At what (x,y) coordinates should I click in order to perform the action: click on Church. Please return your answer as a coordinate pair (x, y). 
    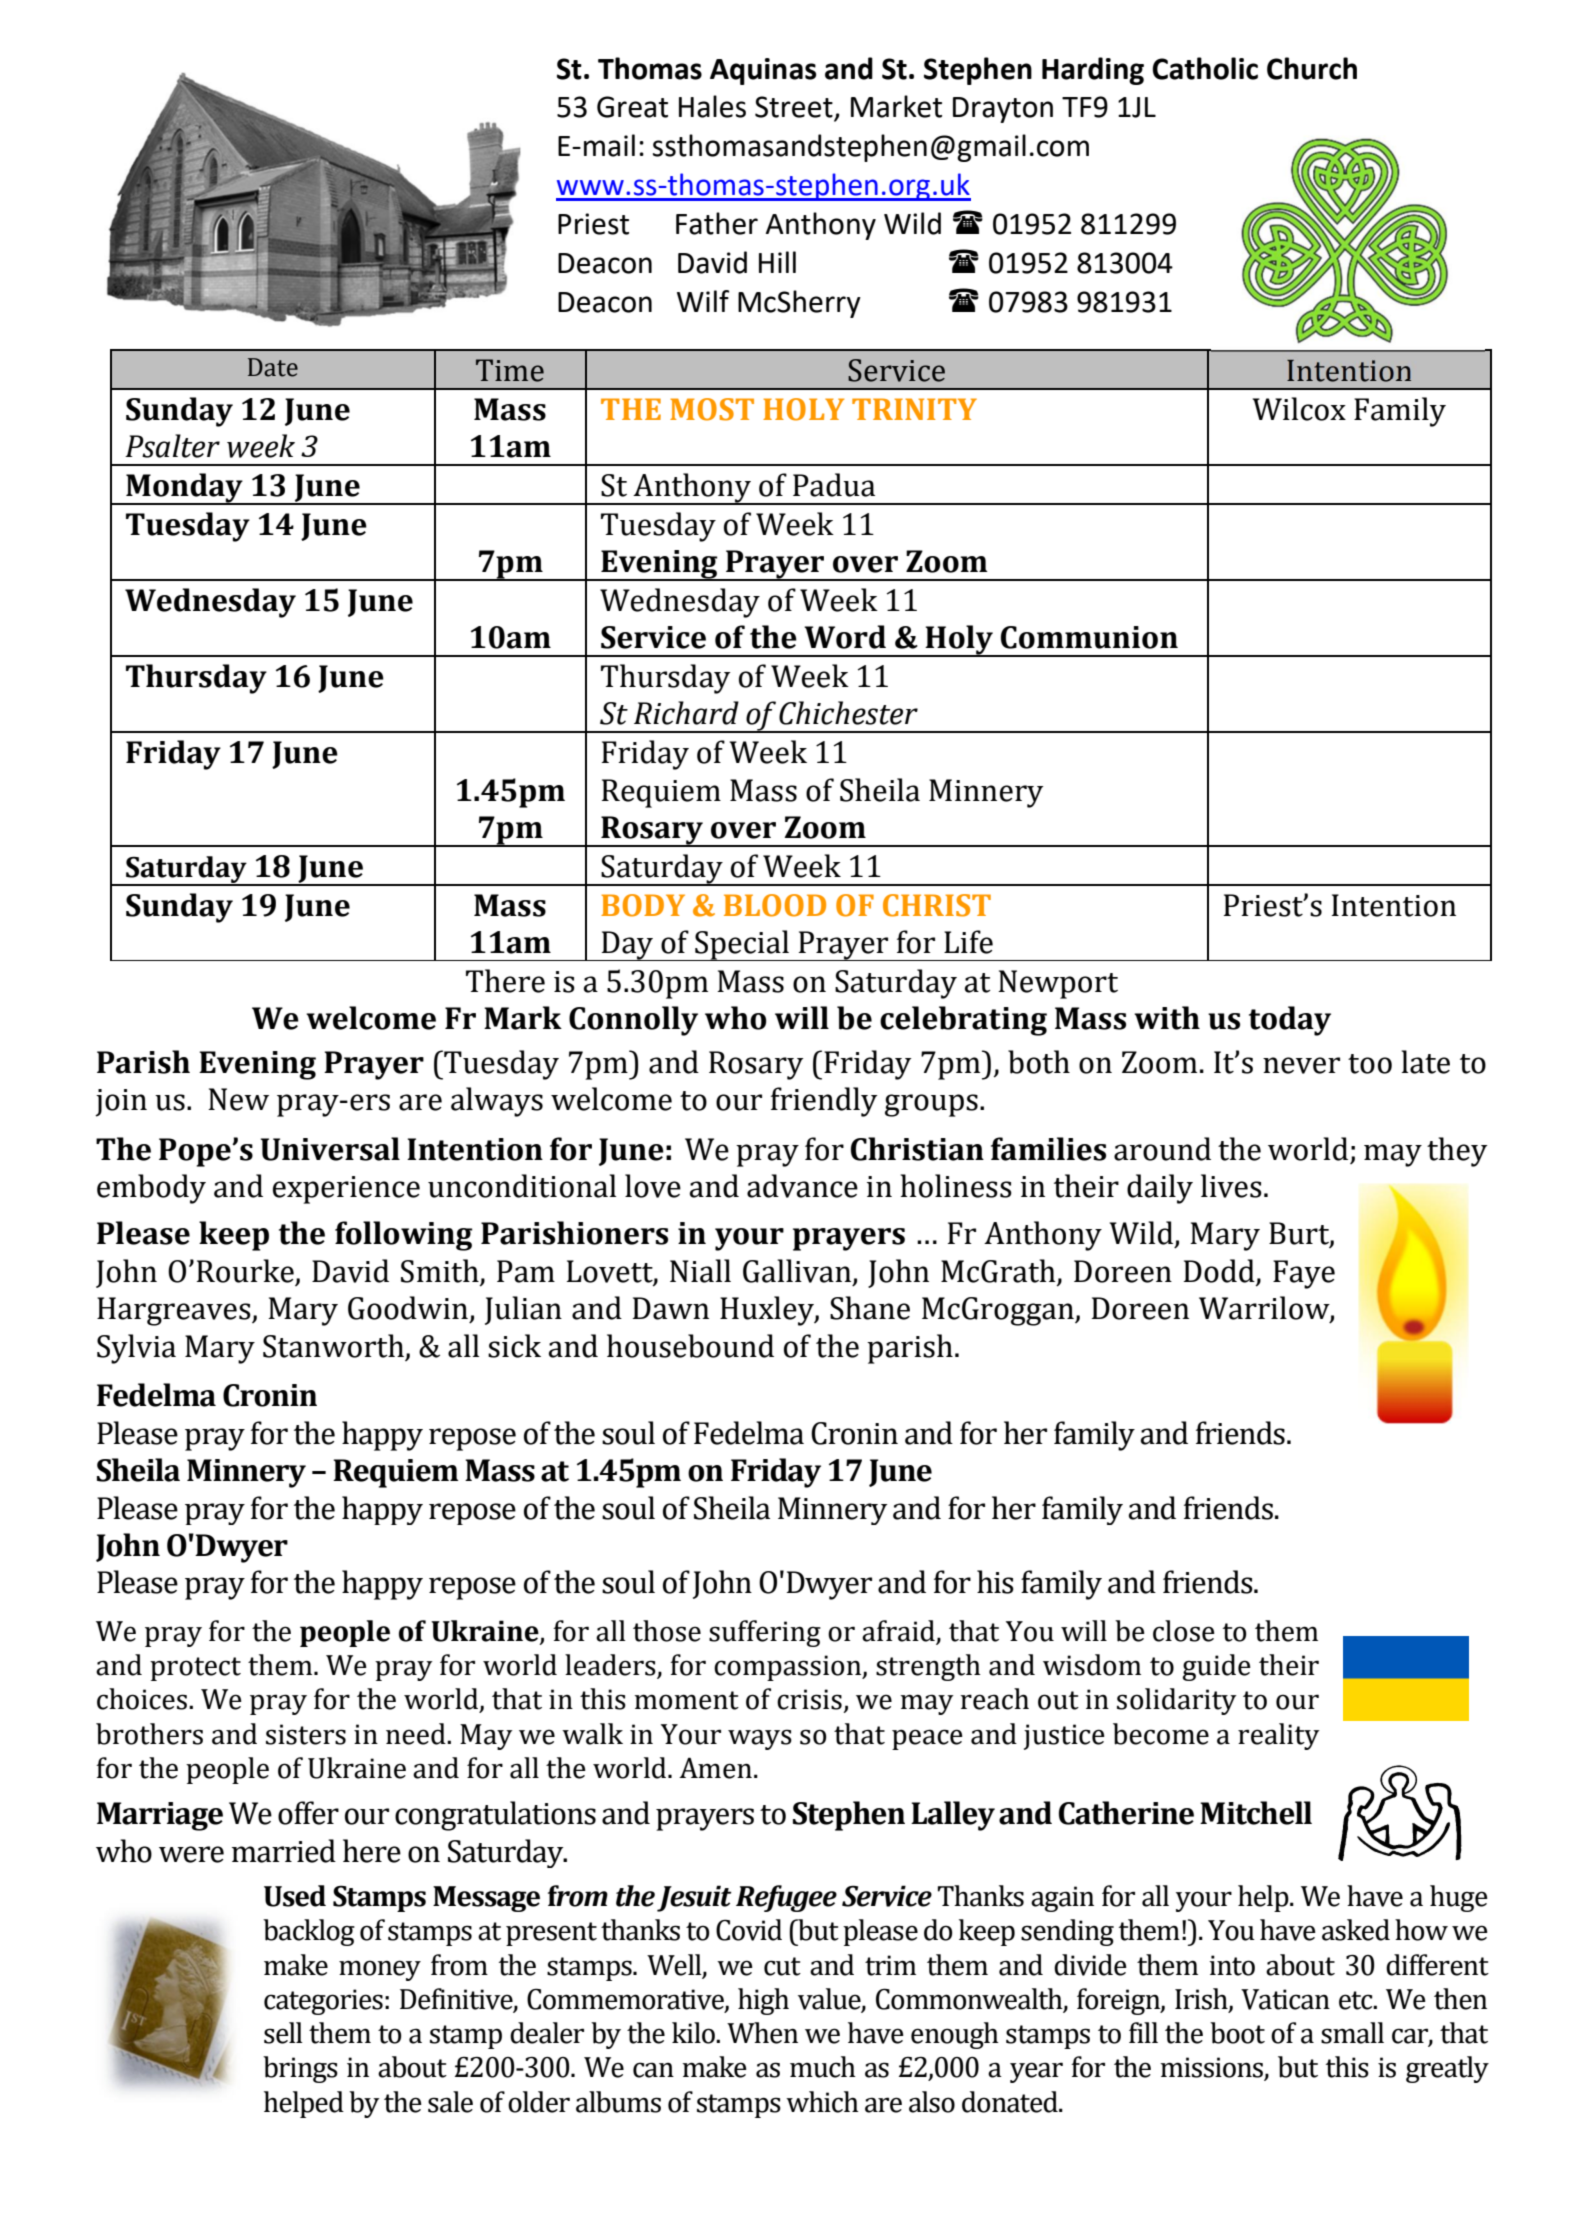
    Looking at the image, I should click on (1312, 68).
